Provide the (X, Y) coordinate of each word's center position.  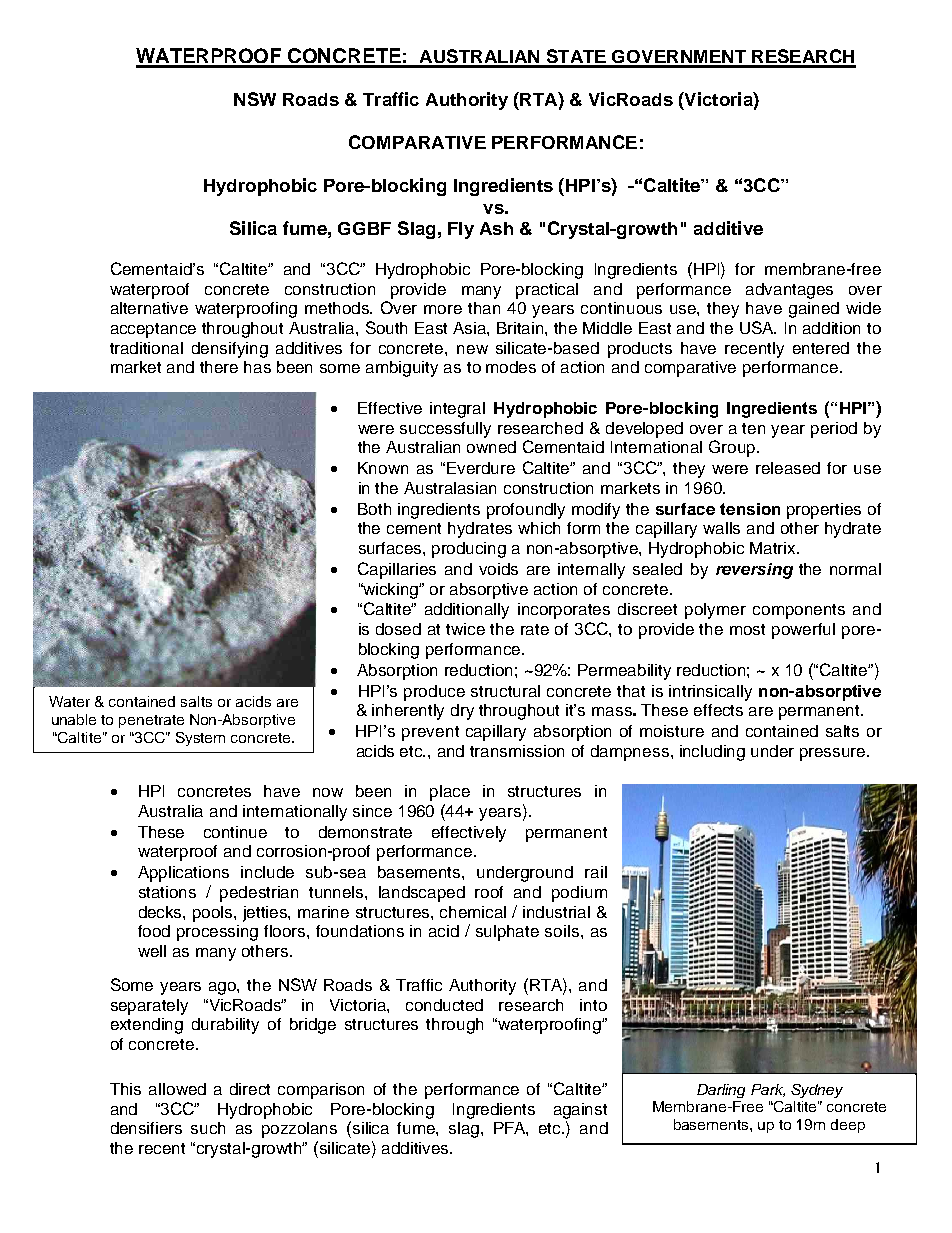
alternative (149, 308)
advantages (789, 291)
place (450, 793)
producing (469, 550)
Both (374, 509)
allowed (177, 1089)
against (580, 1111)
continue (235, 832)
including (712, 753)
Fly (461, 230)
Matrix (774, 548)
